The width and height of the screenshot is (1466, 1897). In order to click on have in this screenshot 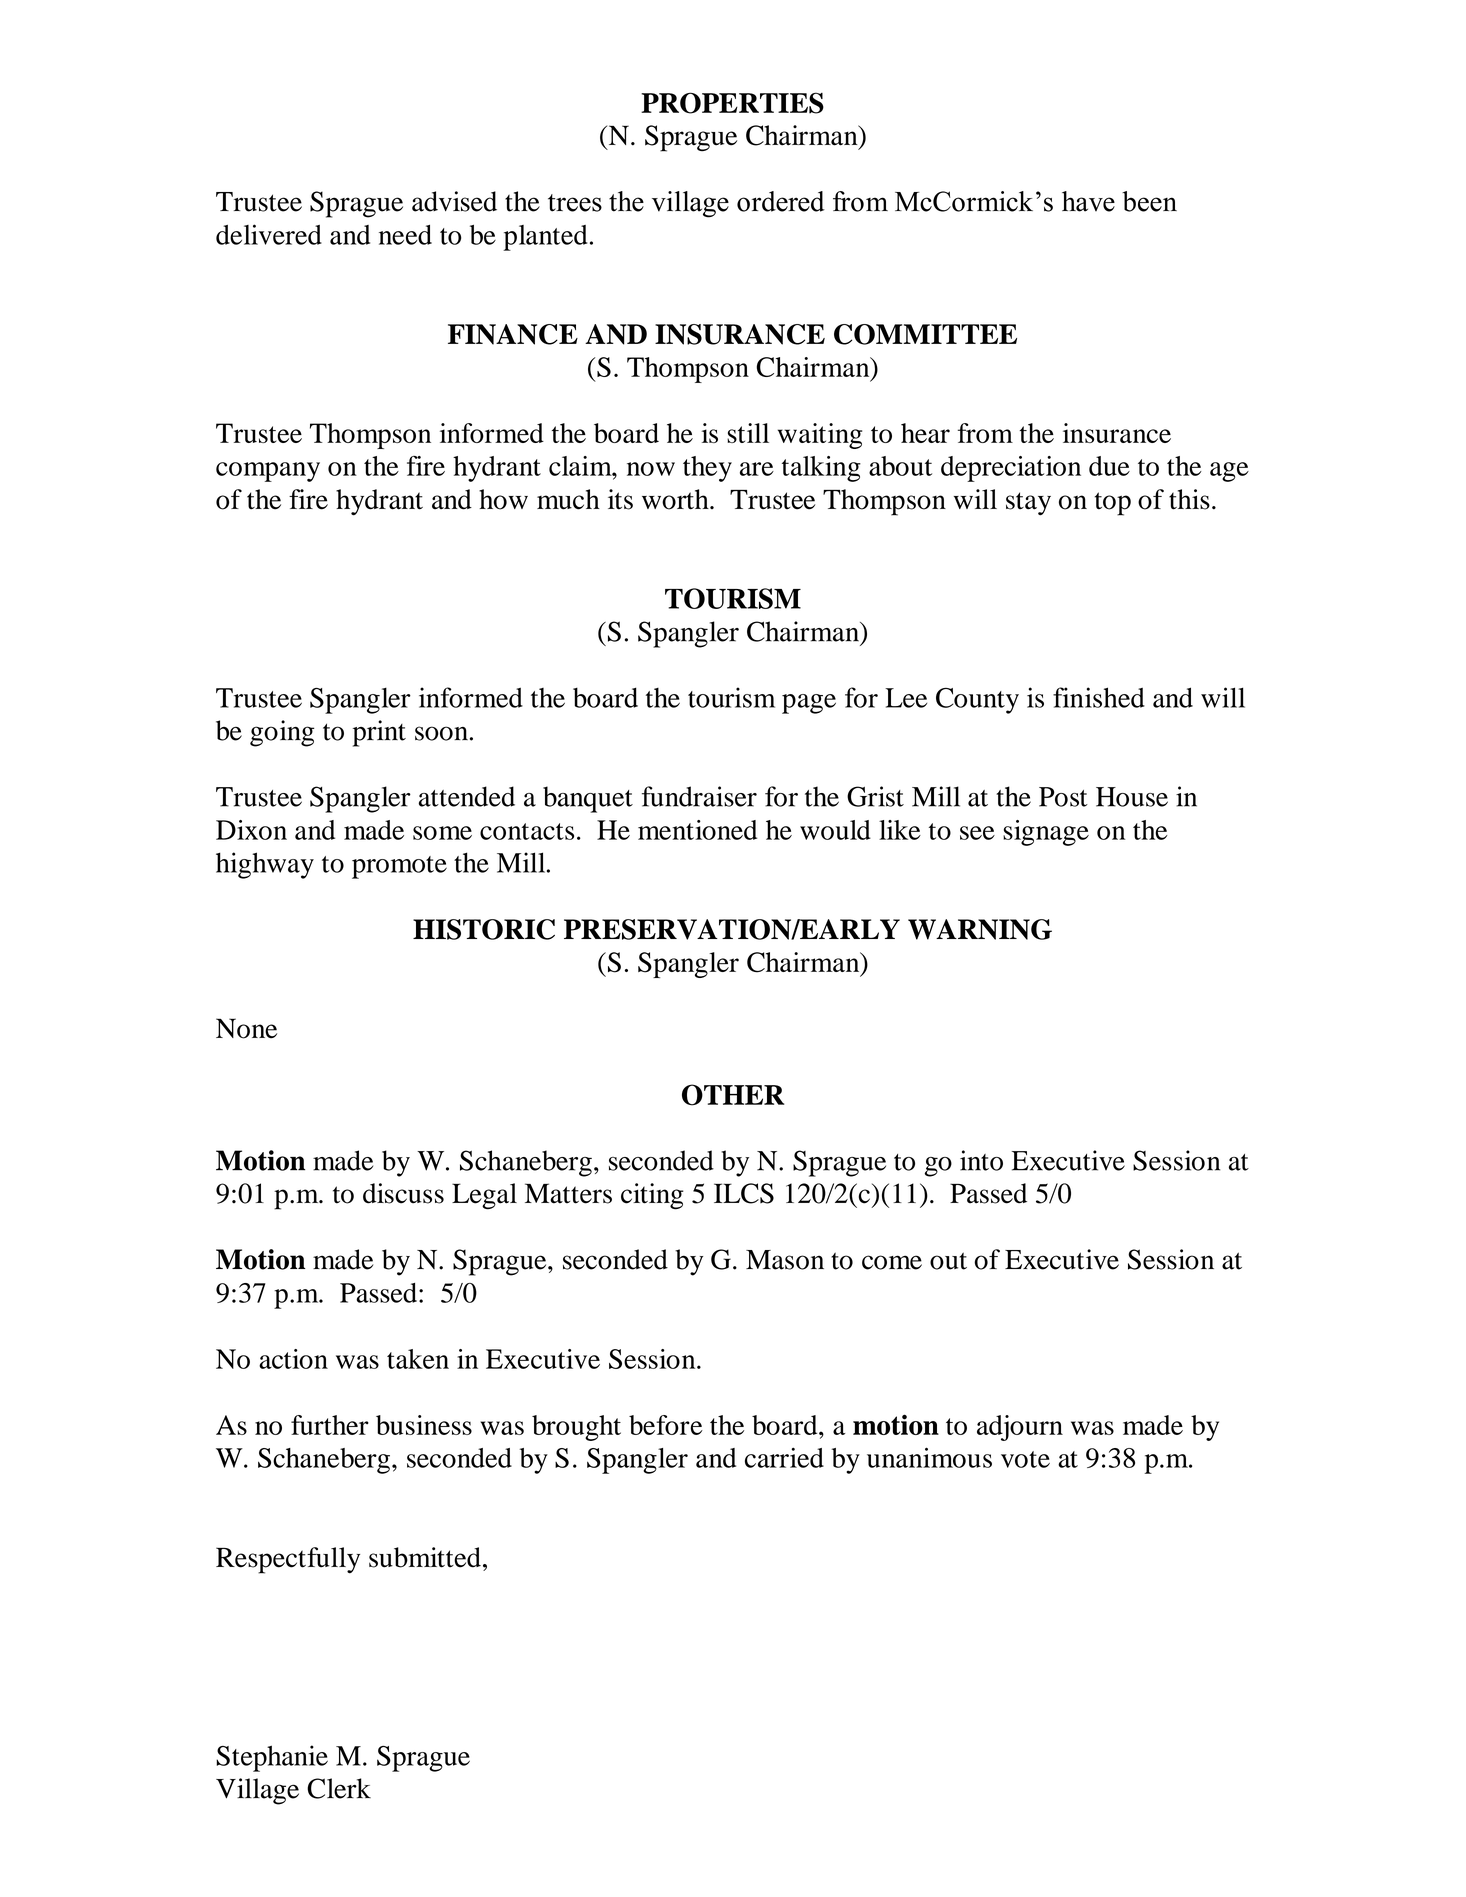, I will do `click(1088, 201)`.
